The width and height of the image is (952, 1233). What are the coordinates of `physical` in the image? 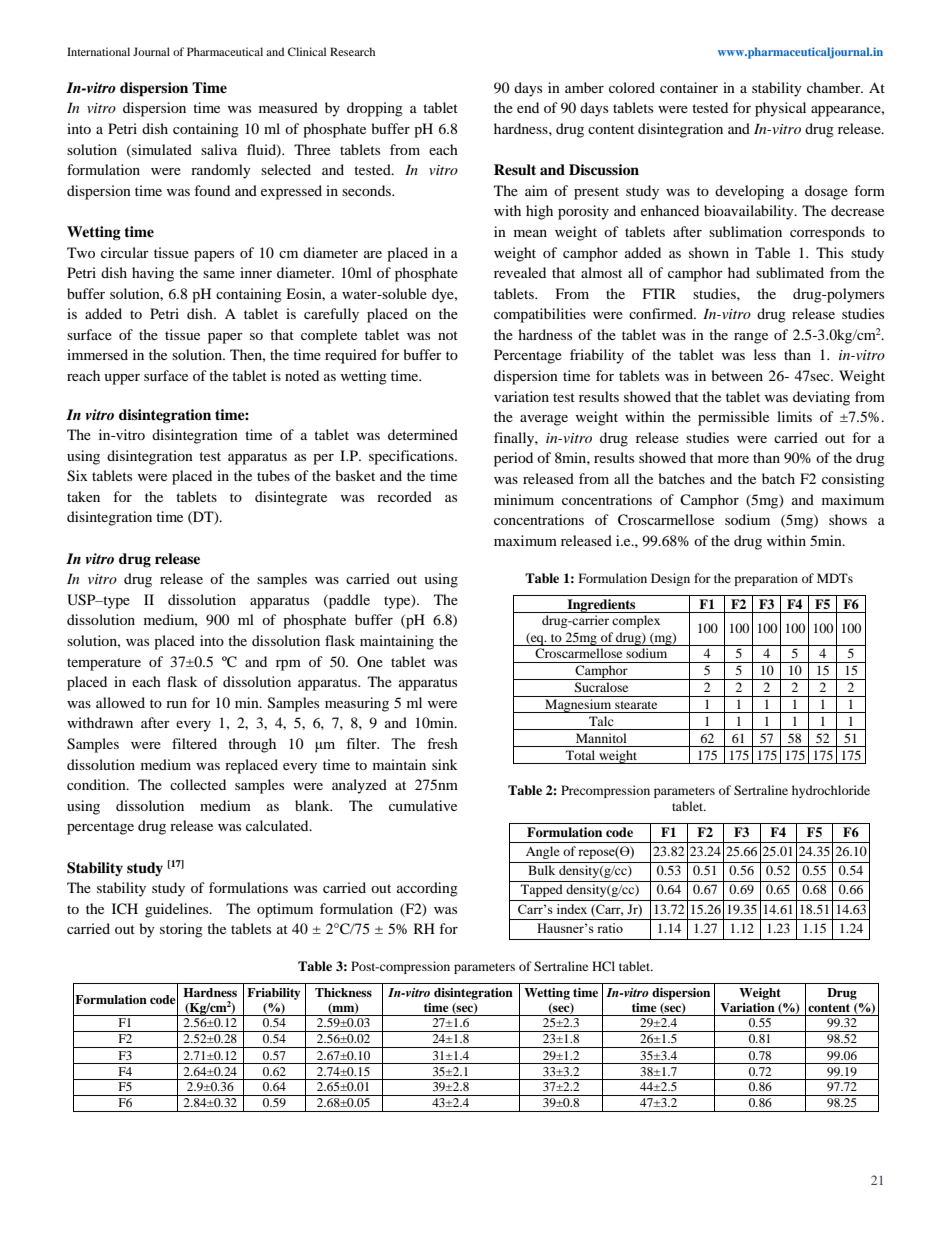 It's located at (780, 109).
